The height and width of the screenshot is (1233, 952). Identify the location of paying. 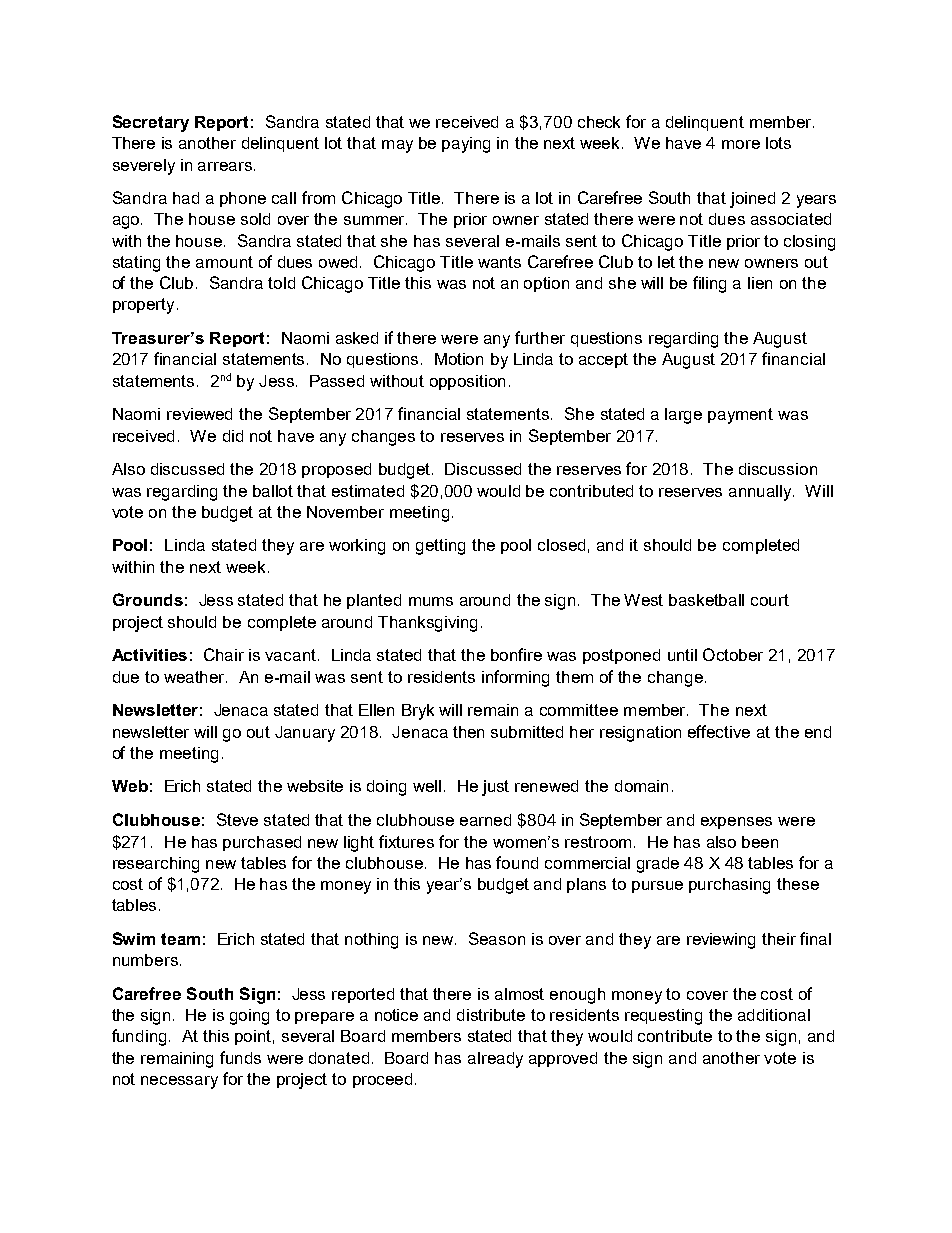
(466, 145).
